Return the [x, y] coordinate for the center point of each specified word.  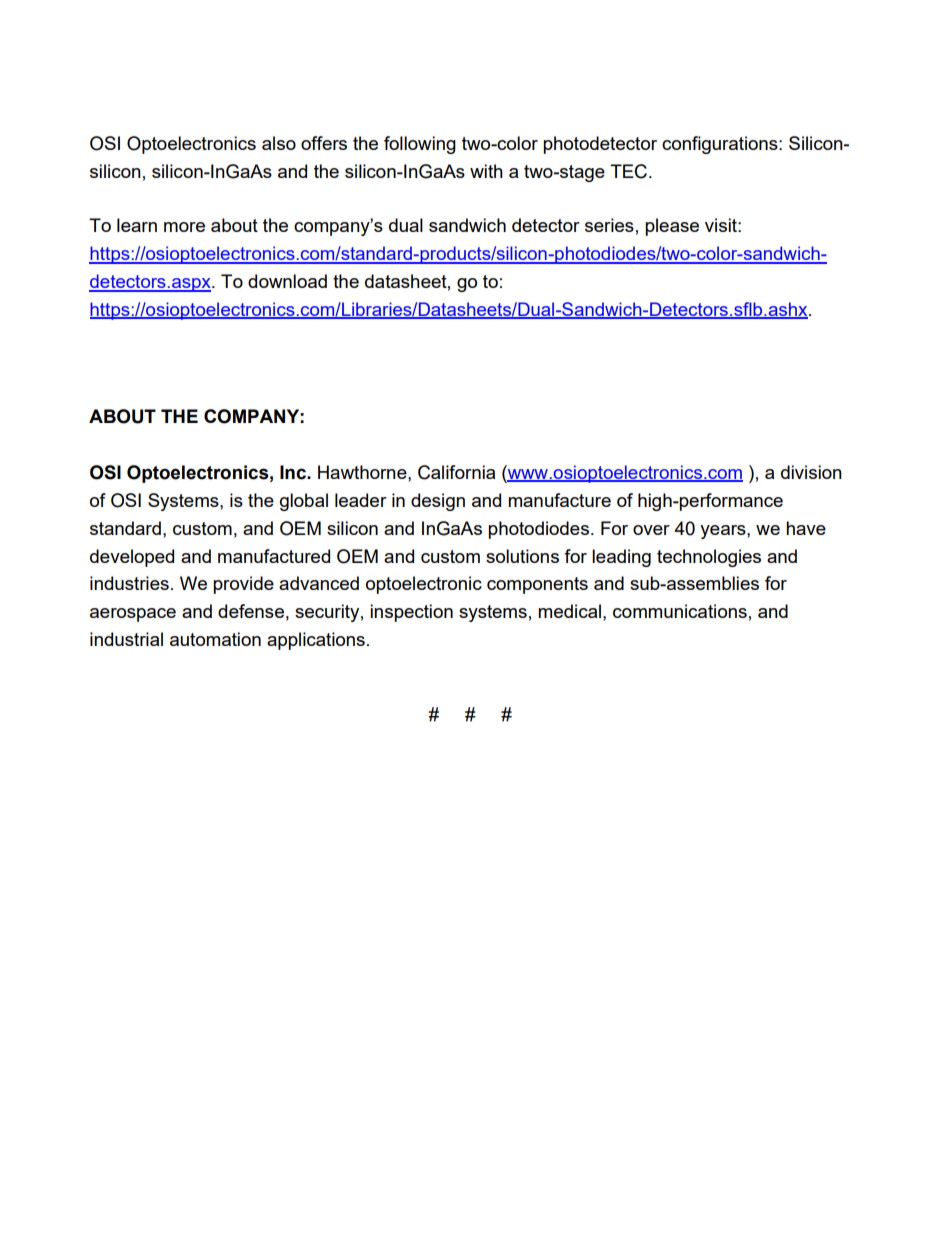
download [287, 281]
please [672, 227]
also [279, 143]
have [806, 528]
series [609, 225]
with [486, 171]
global [304, 502]
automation [215, 639]
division [811, 472]
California [456, 472]
